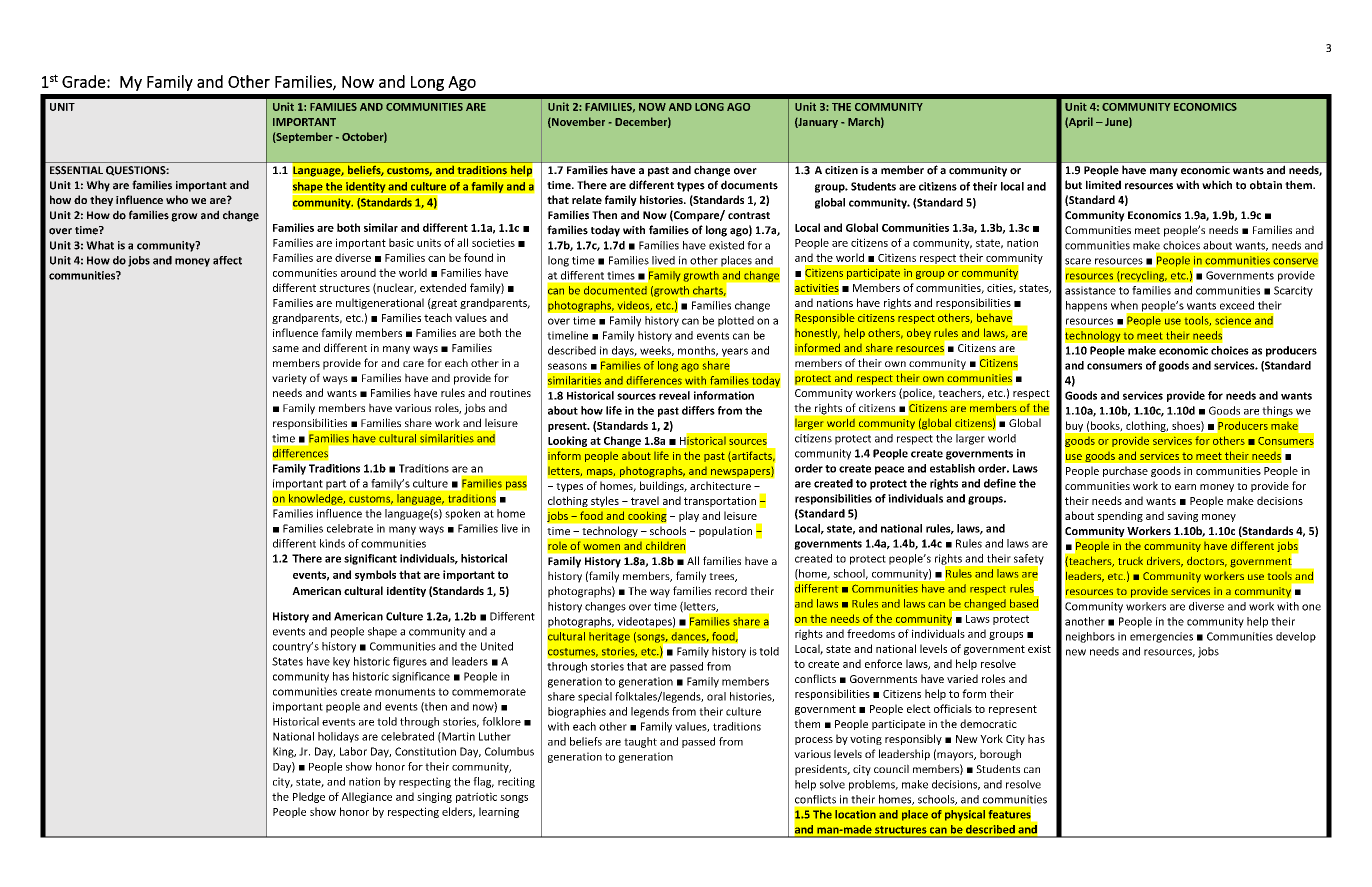  Describe the element at coordinates (698, 410) in the screenshot. I see `differs` at that location.
